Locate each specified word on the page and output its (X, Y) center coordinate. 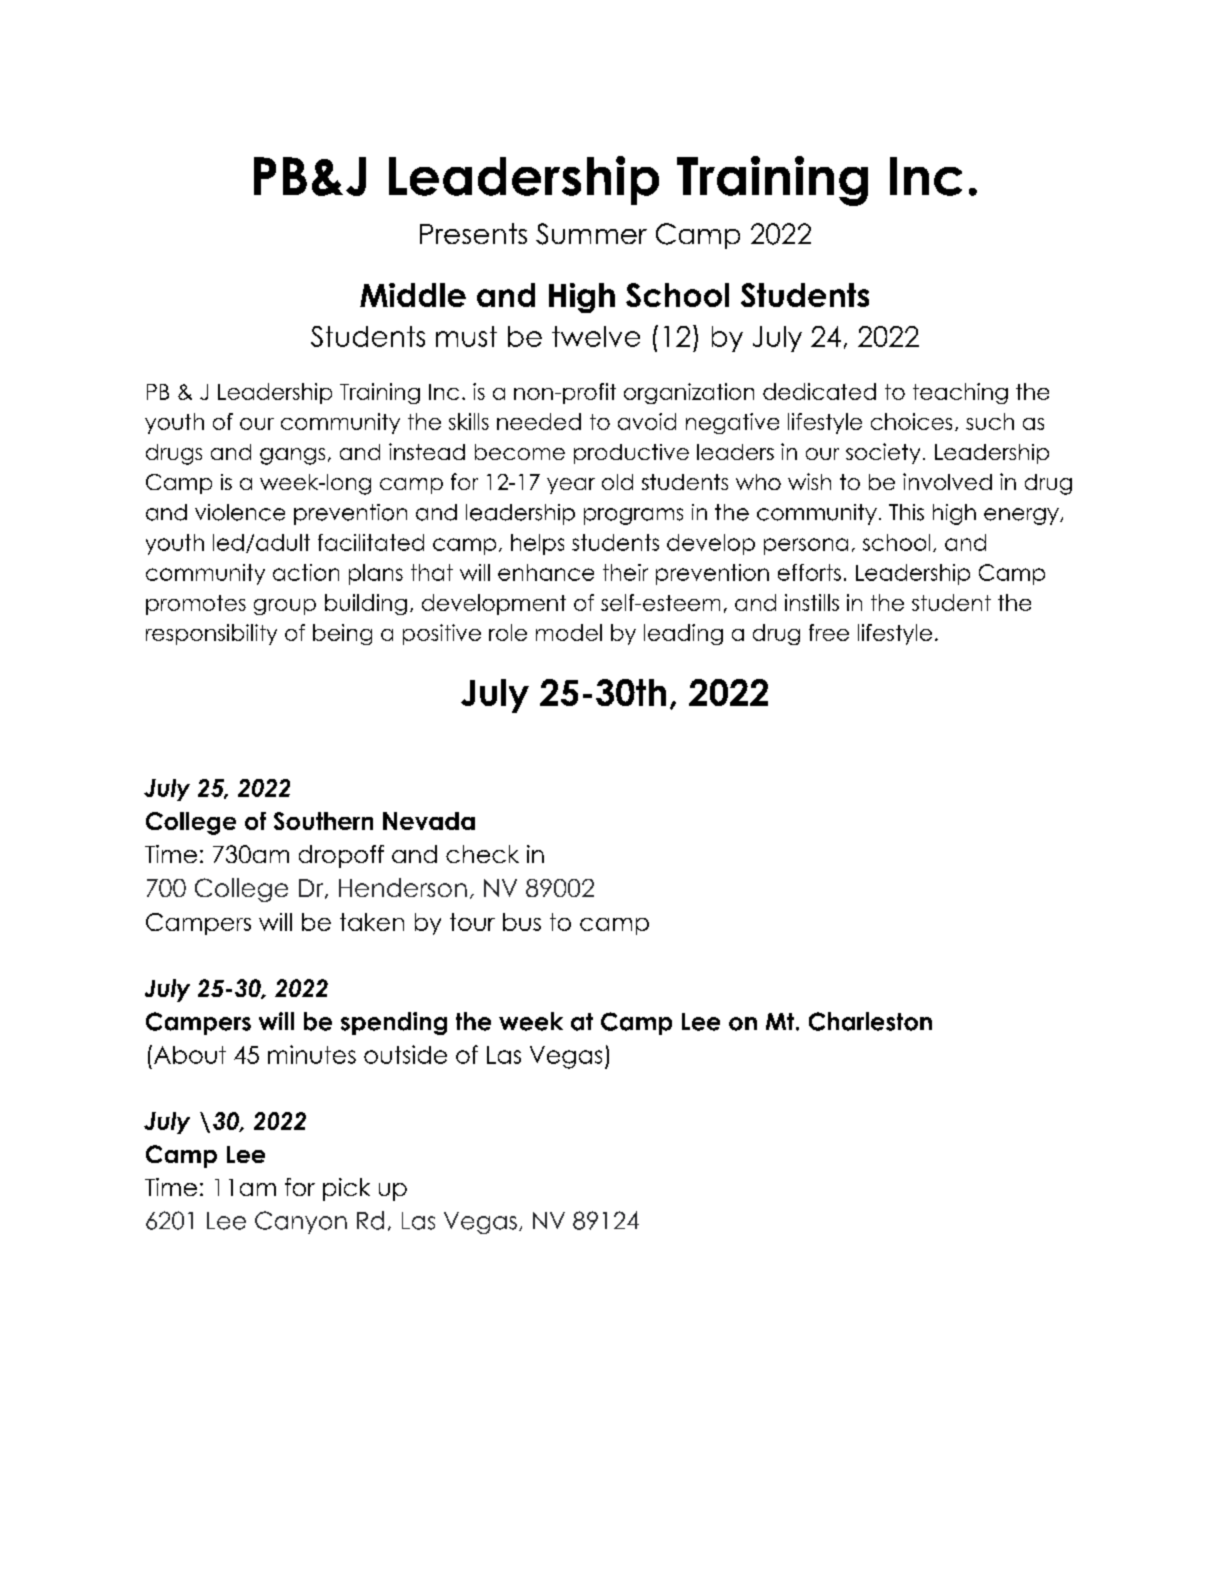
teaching (960, 393)
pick (346, 1189)
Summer (591, 234)
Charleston (870, 1021)
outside (405, 1054)
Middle (413, 295)
